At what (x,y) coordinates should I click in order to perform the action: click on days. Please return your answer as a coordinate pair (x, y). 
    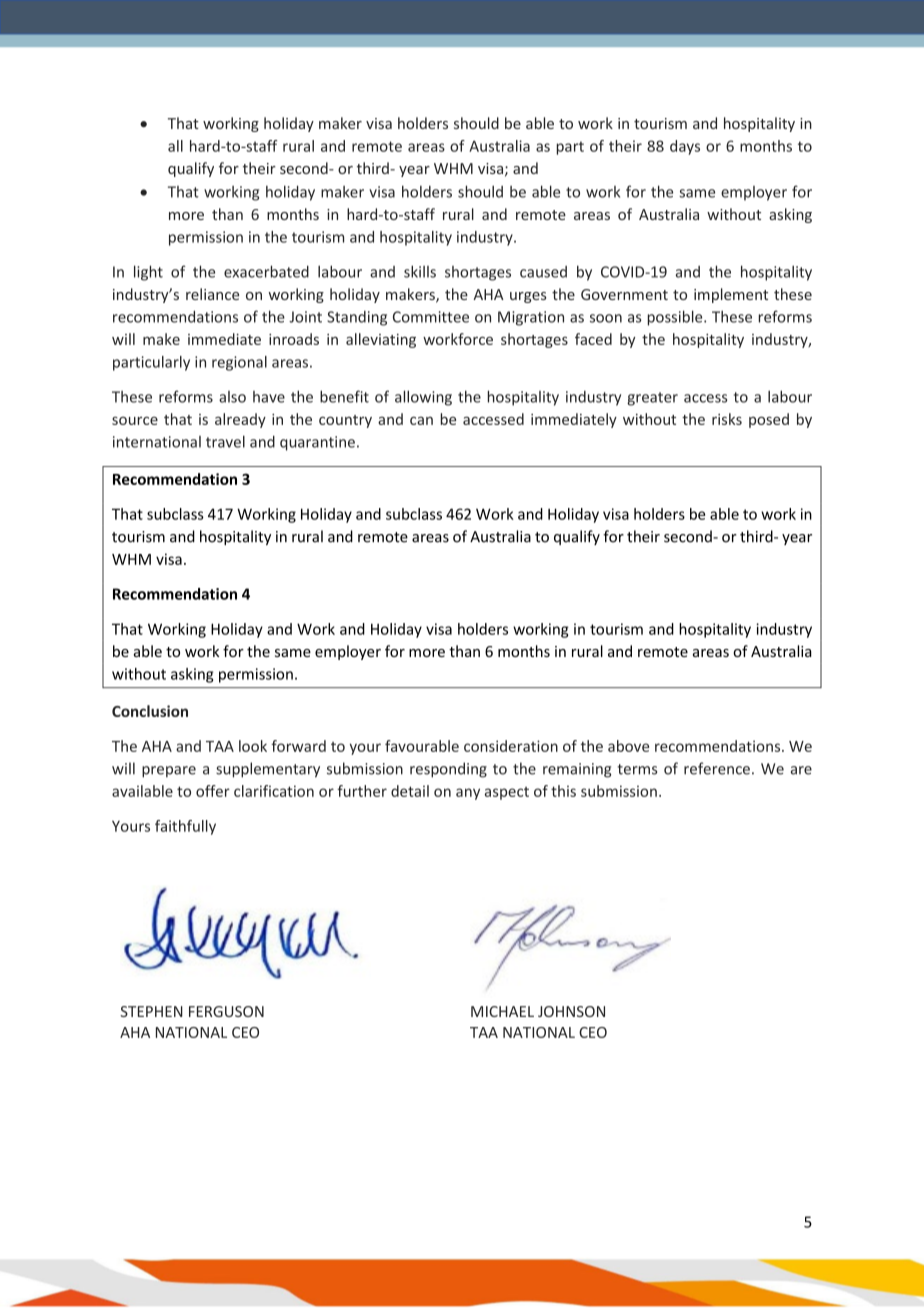
    Looking at the image, I should click on (685, 147).
